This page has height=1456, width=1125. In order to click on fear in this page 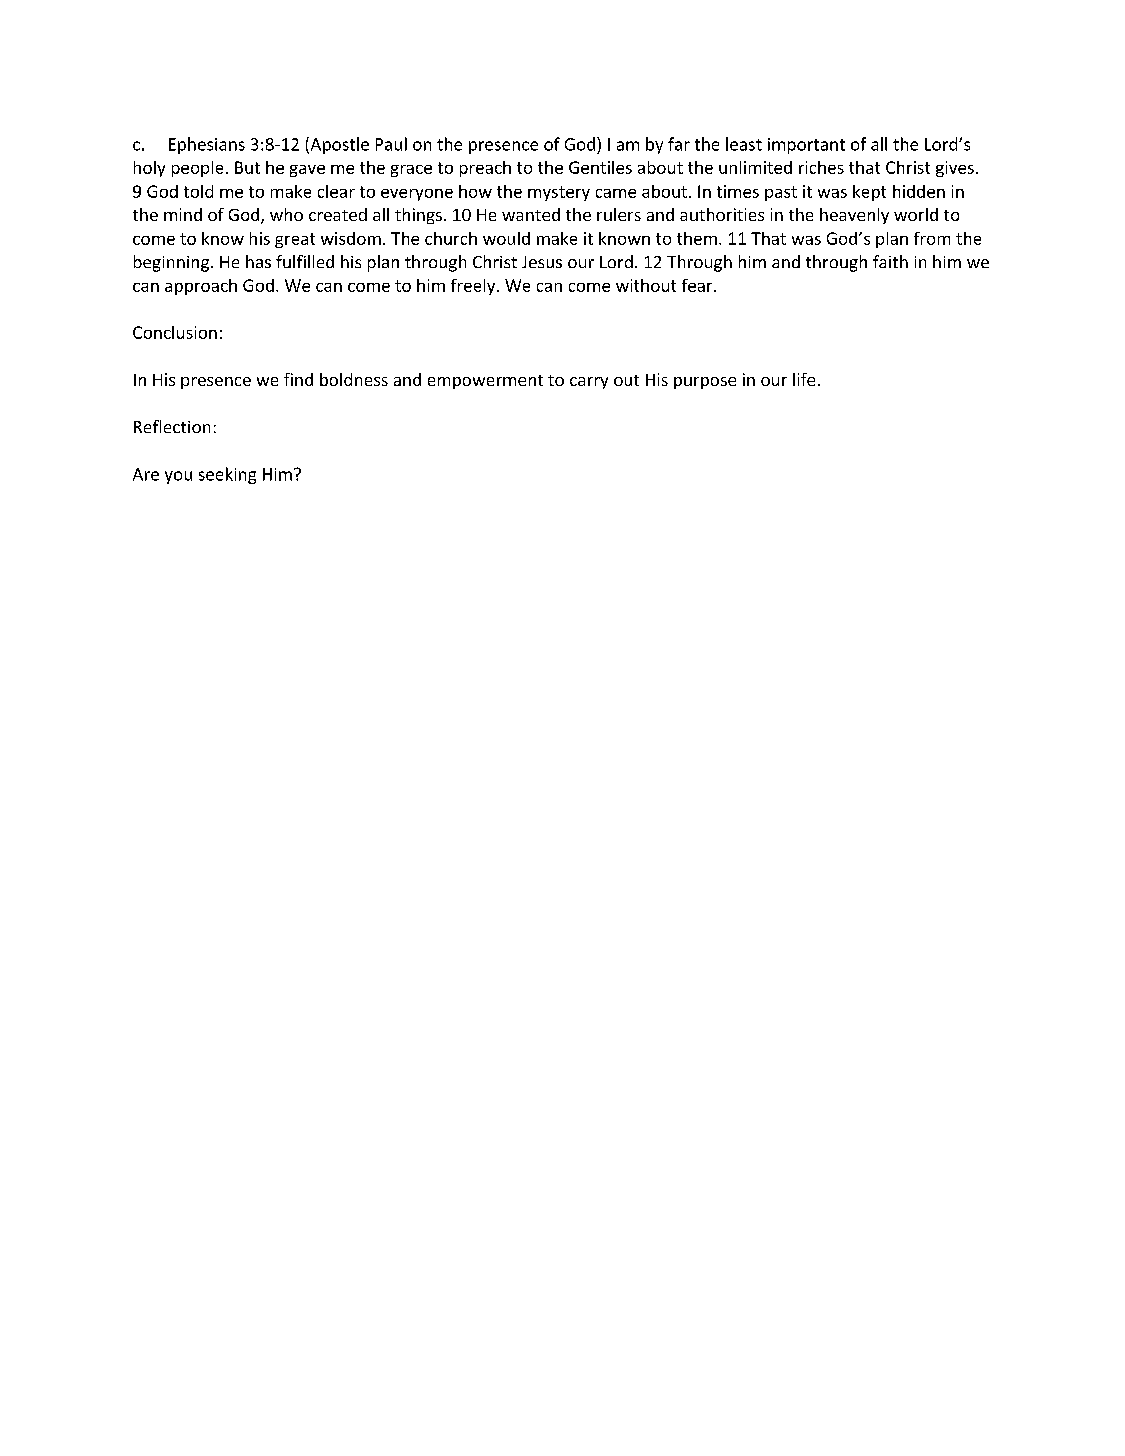, I will do `click(698, 285)`.
